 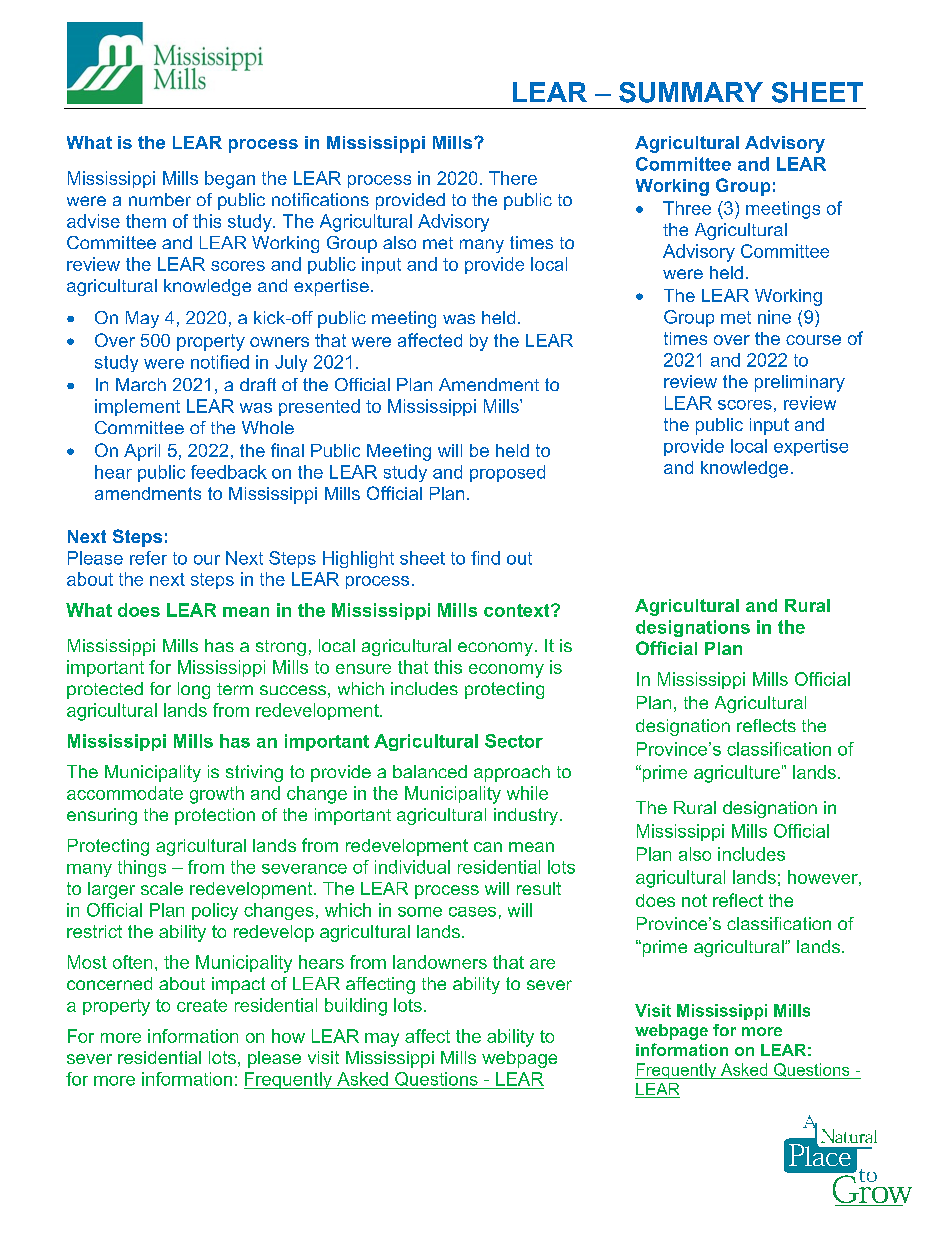 I want to click on long, so click(x=194, y=690).
